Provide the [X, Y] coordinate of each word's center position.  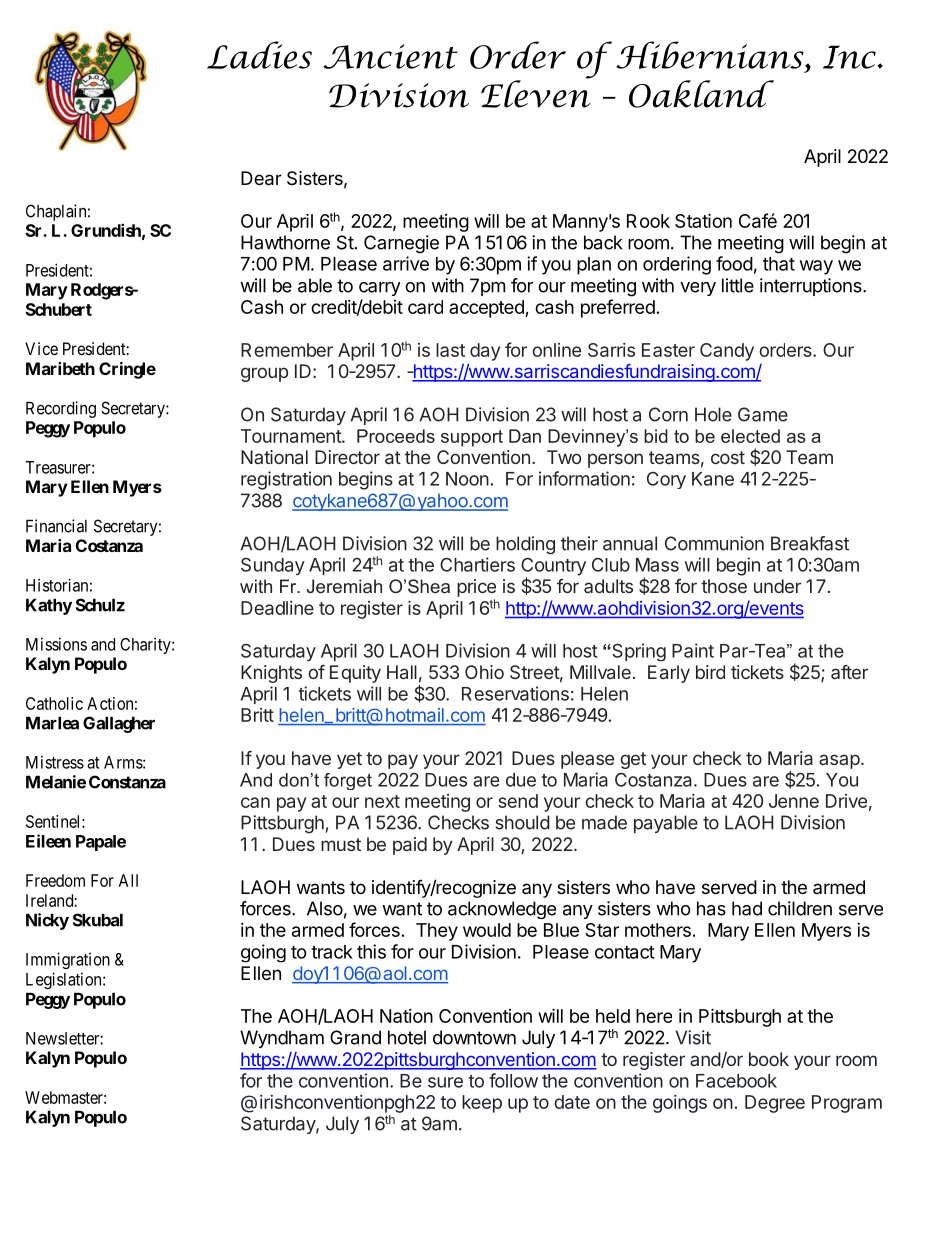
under [777, 586]
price [476, 588]
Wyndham [282, 1039]
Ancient [390, 56]
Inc [850, 57]
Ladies [259, 55]
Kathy [49, 606]
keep [482, 1104]
